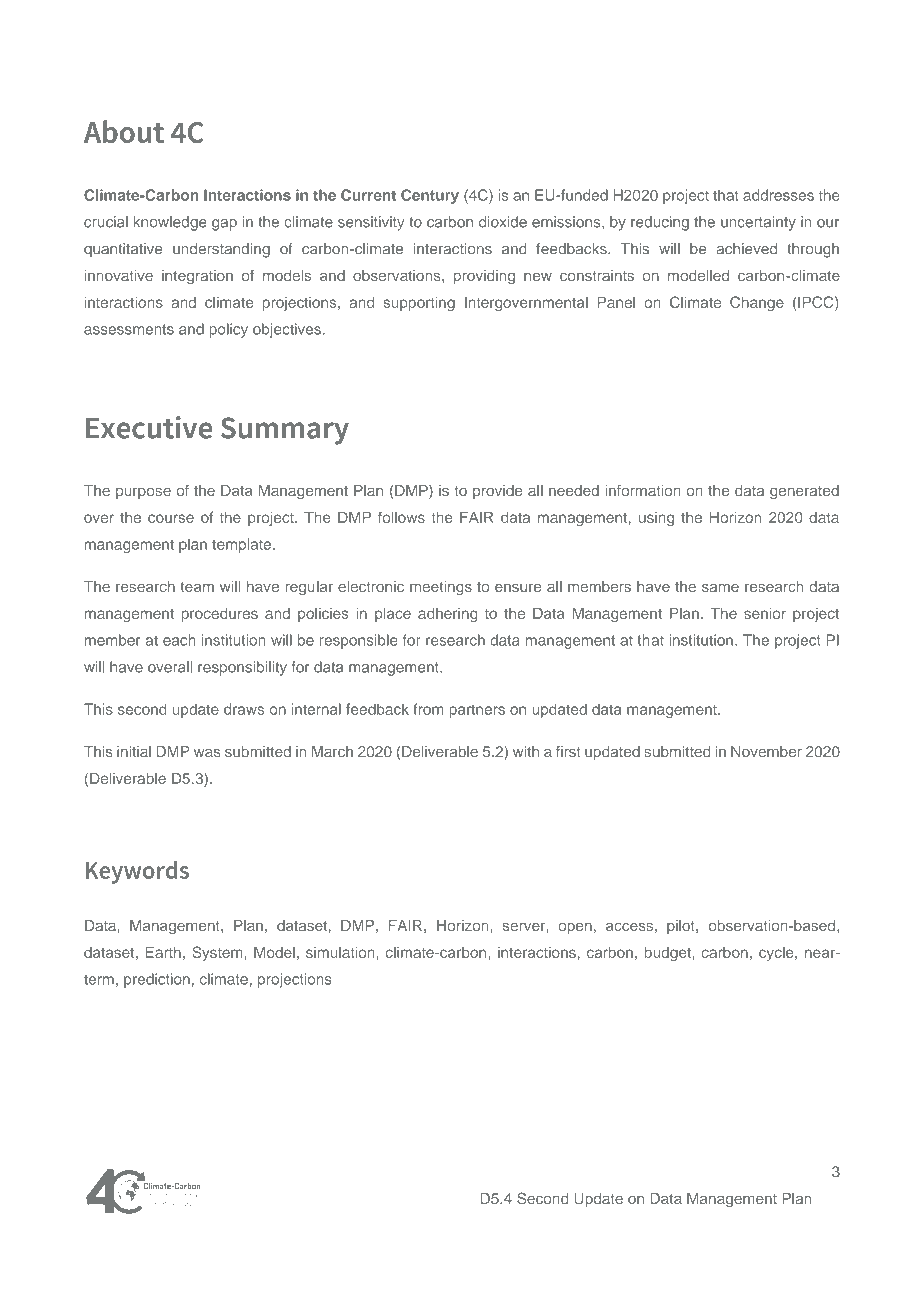 The image size is (924, 1308). What do you see at coordinates (124, 131) in the image?
I see `About` at bounding box center [124, 131].
